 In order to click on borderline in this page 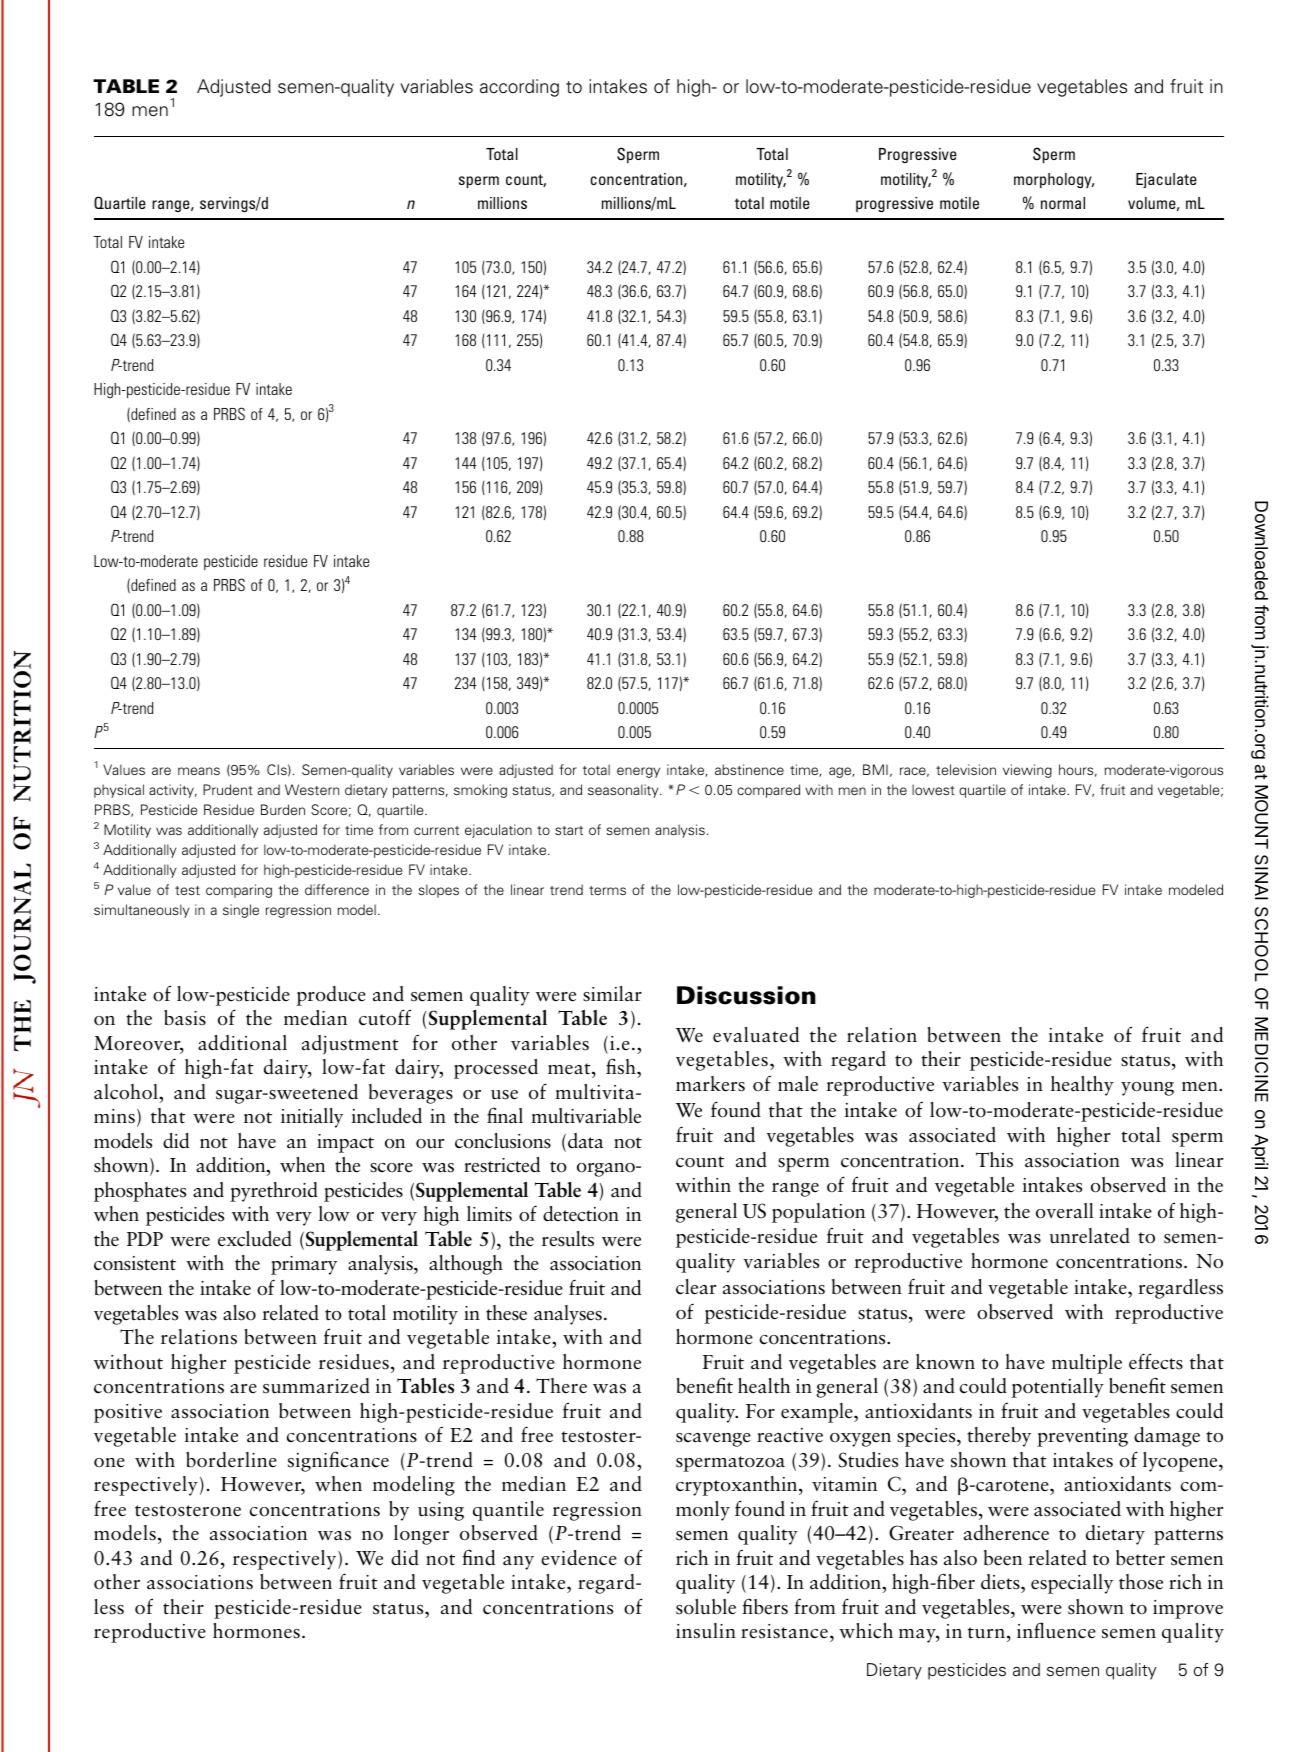, I will do `click(231, 1460)`.
